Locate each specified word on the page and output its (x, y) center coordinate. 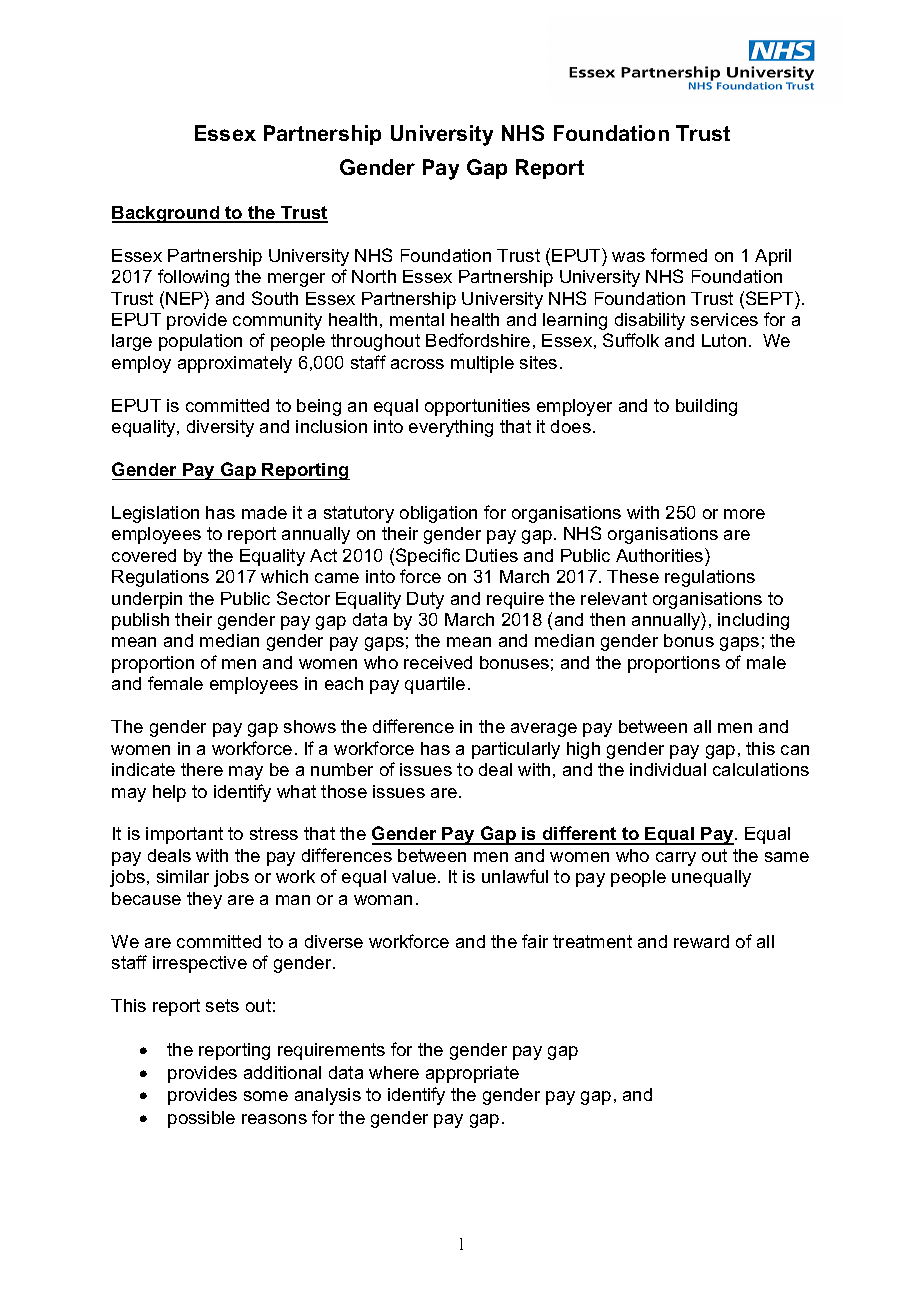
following (193, 278)
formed (679, 255)
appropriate (472, 1074)
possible (201, 1119)
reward (701, 941)
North (374, 276)
